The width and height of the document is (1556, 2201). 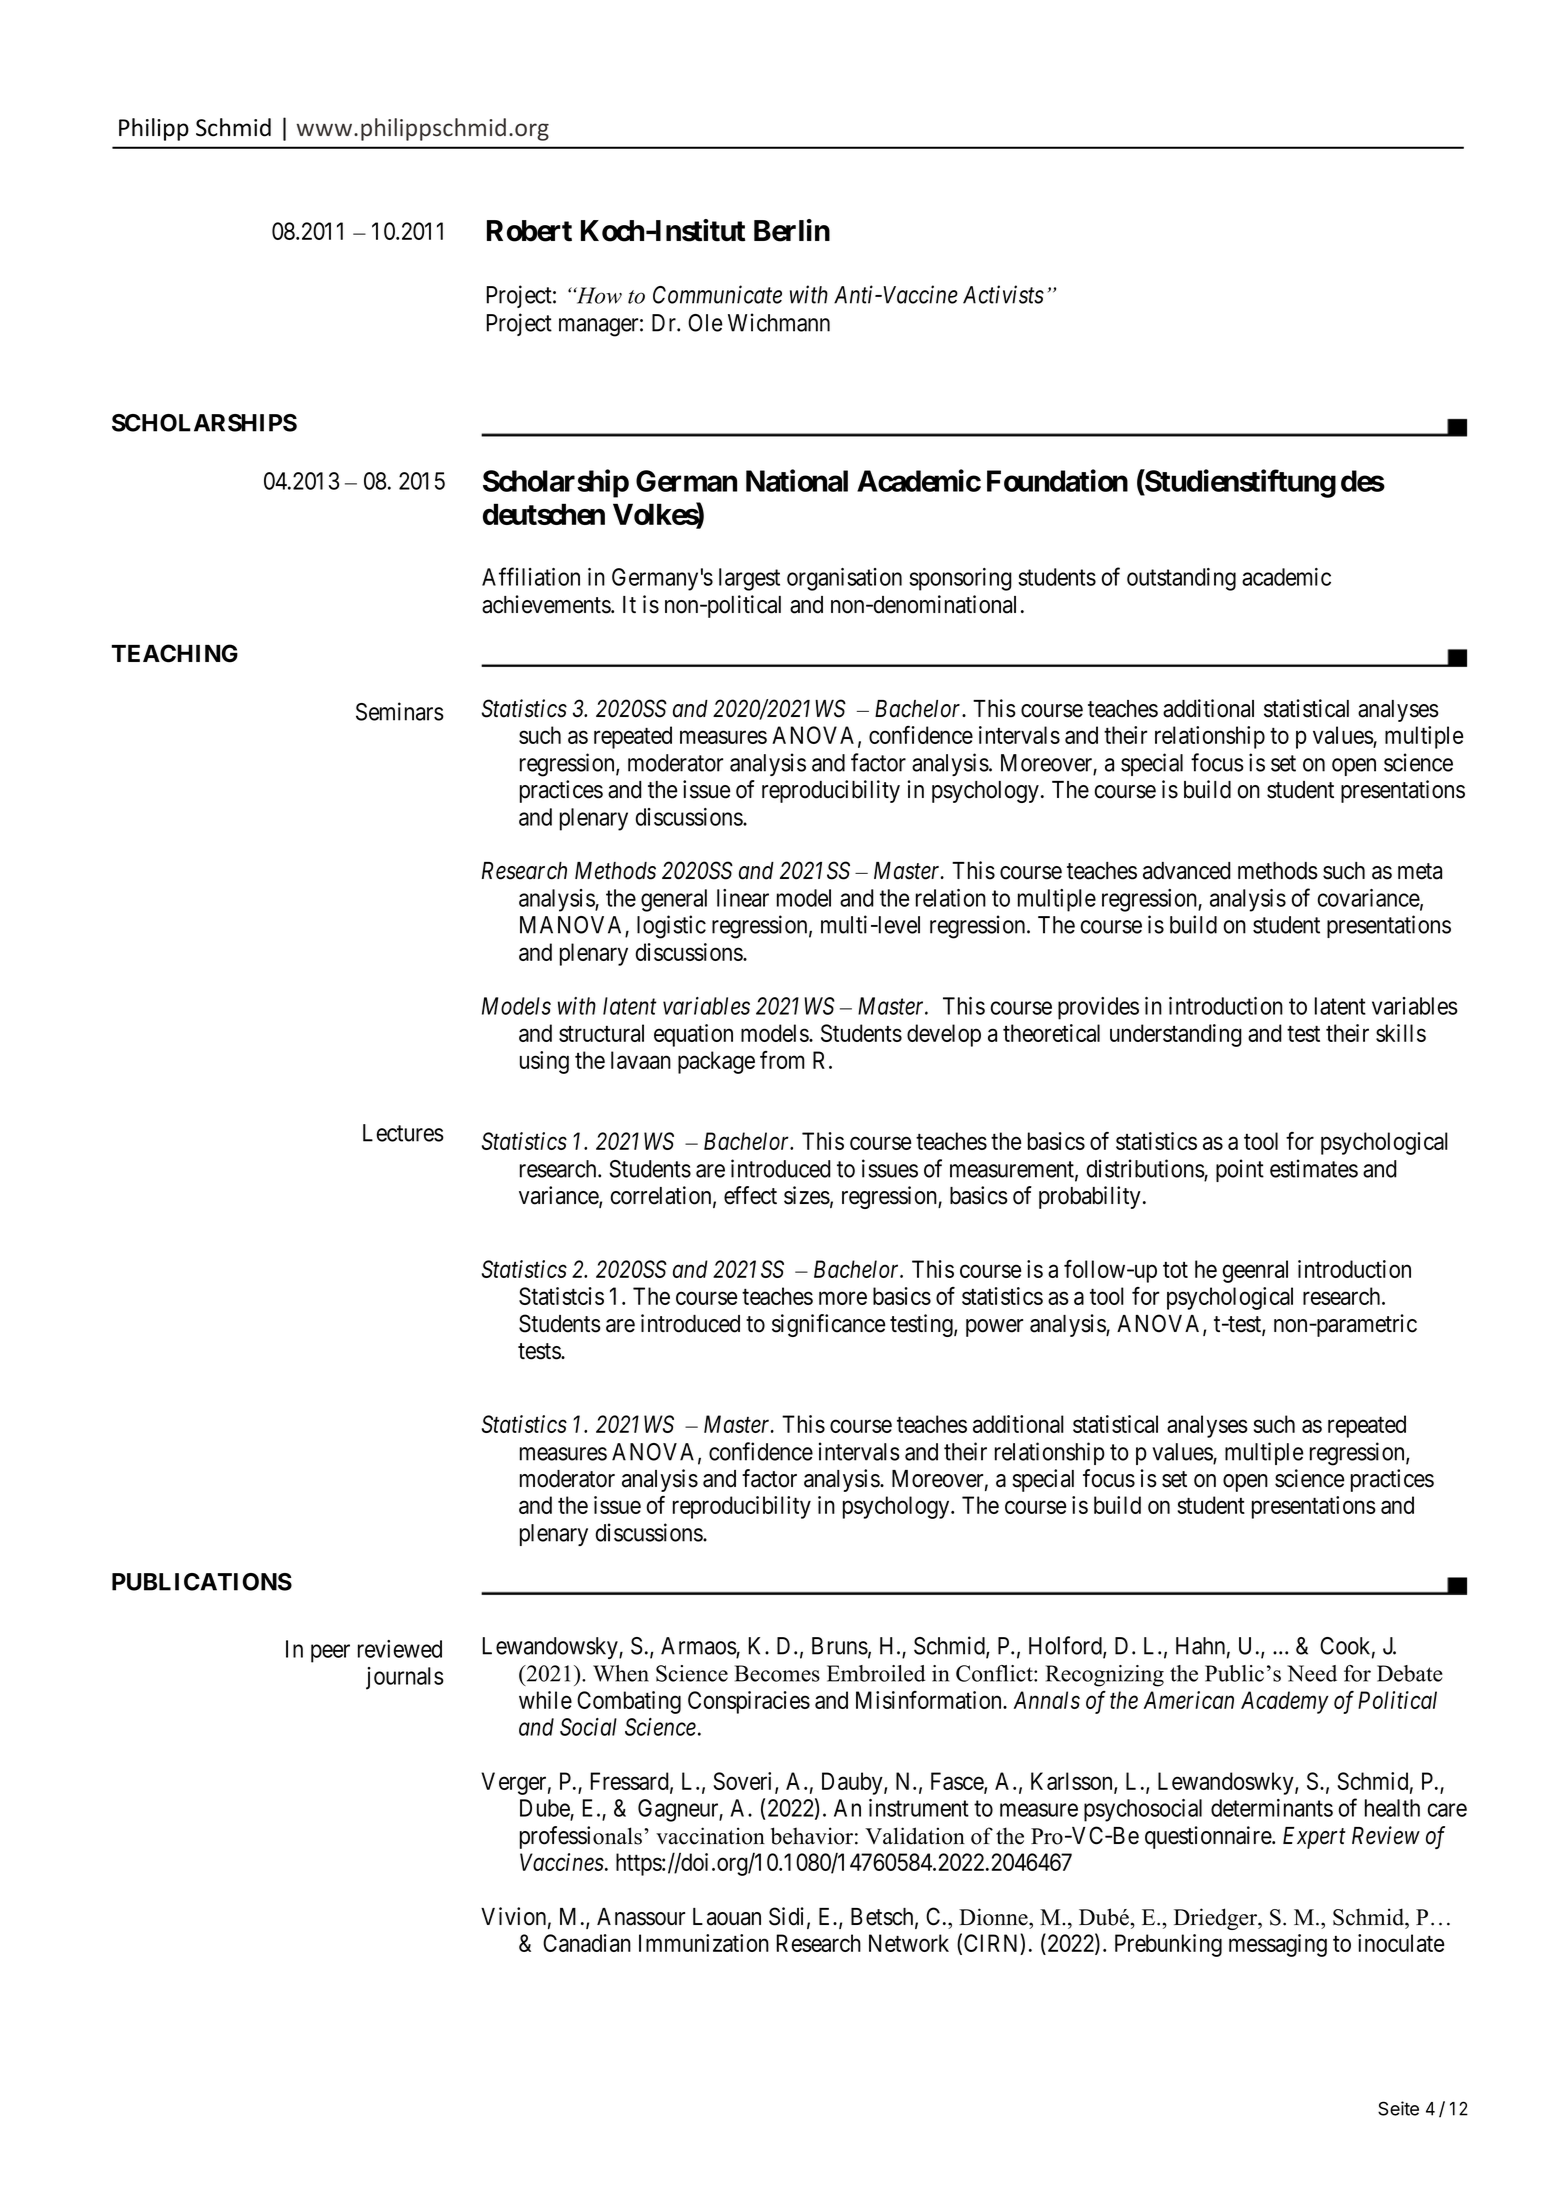 What do you see at coordinates (529, 231) in the document?
I see `Robert` at bounding box center [529, 231].
